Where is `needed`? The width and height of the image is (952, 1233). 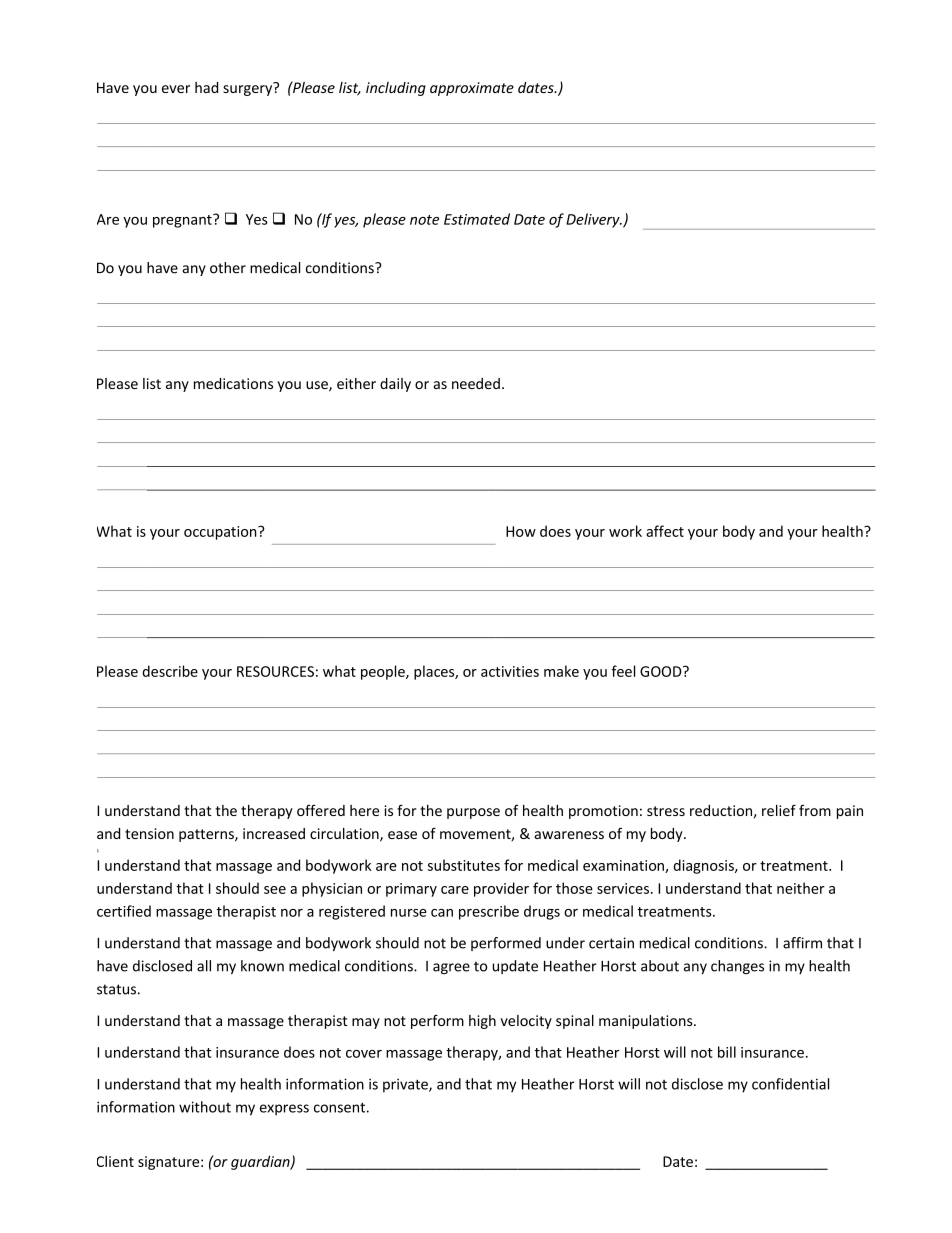 needed is located at coordinates (476, 383).
